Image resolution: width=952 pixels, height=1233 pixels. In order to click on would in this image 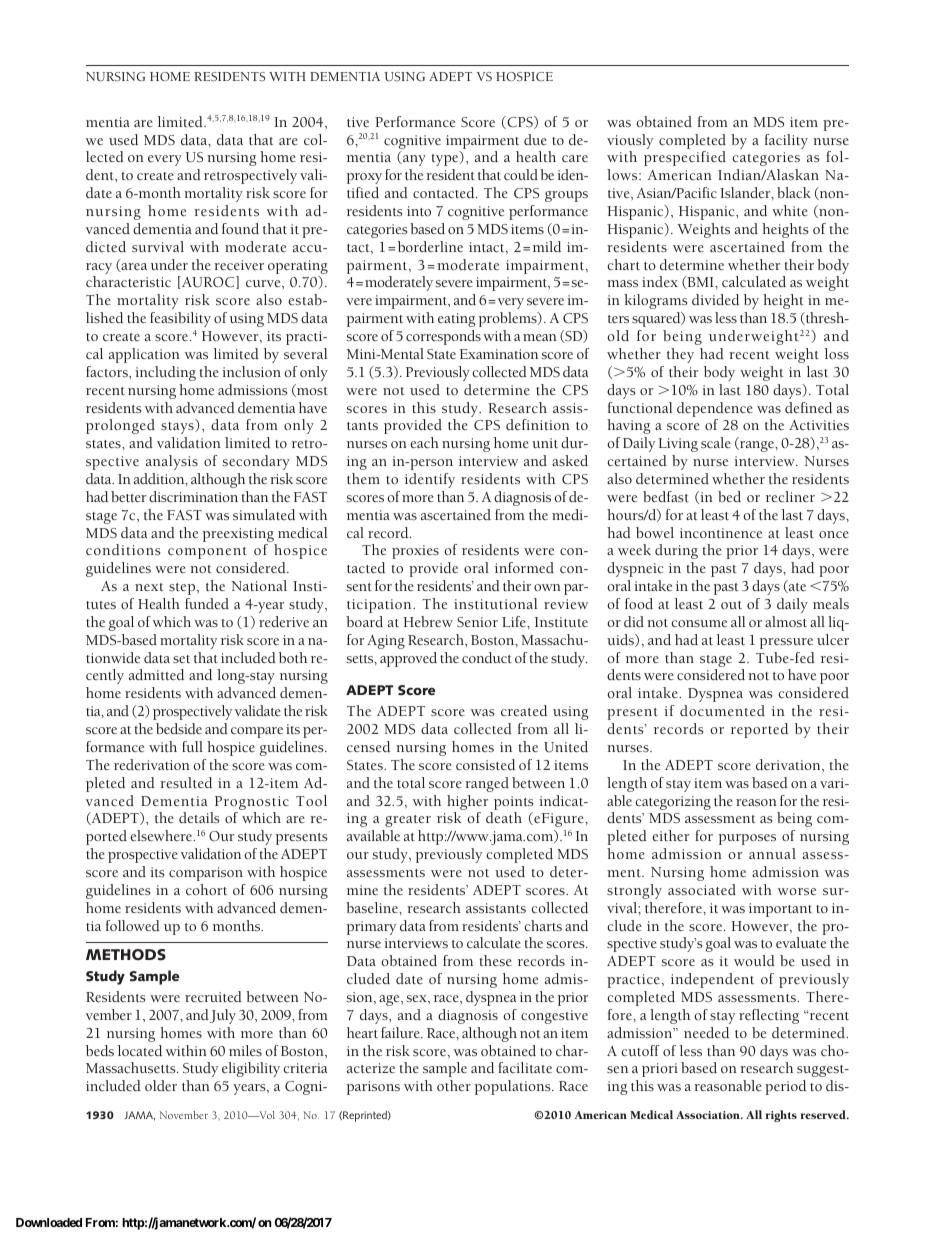, I will do `click(754, 960)`.
